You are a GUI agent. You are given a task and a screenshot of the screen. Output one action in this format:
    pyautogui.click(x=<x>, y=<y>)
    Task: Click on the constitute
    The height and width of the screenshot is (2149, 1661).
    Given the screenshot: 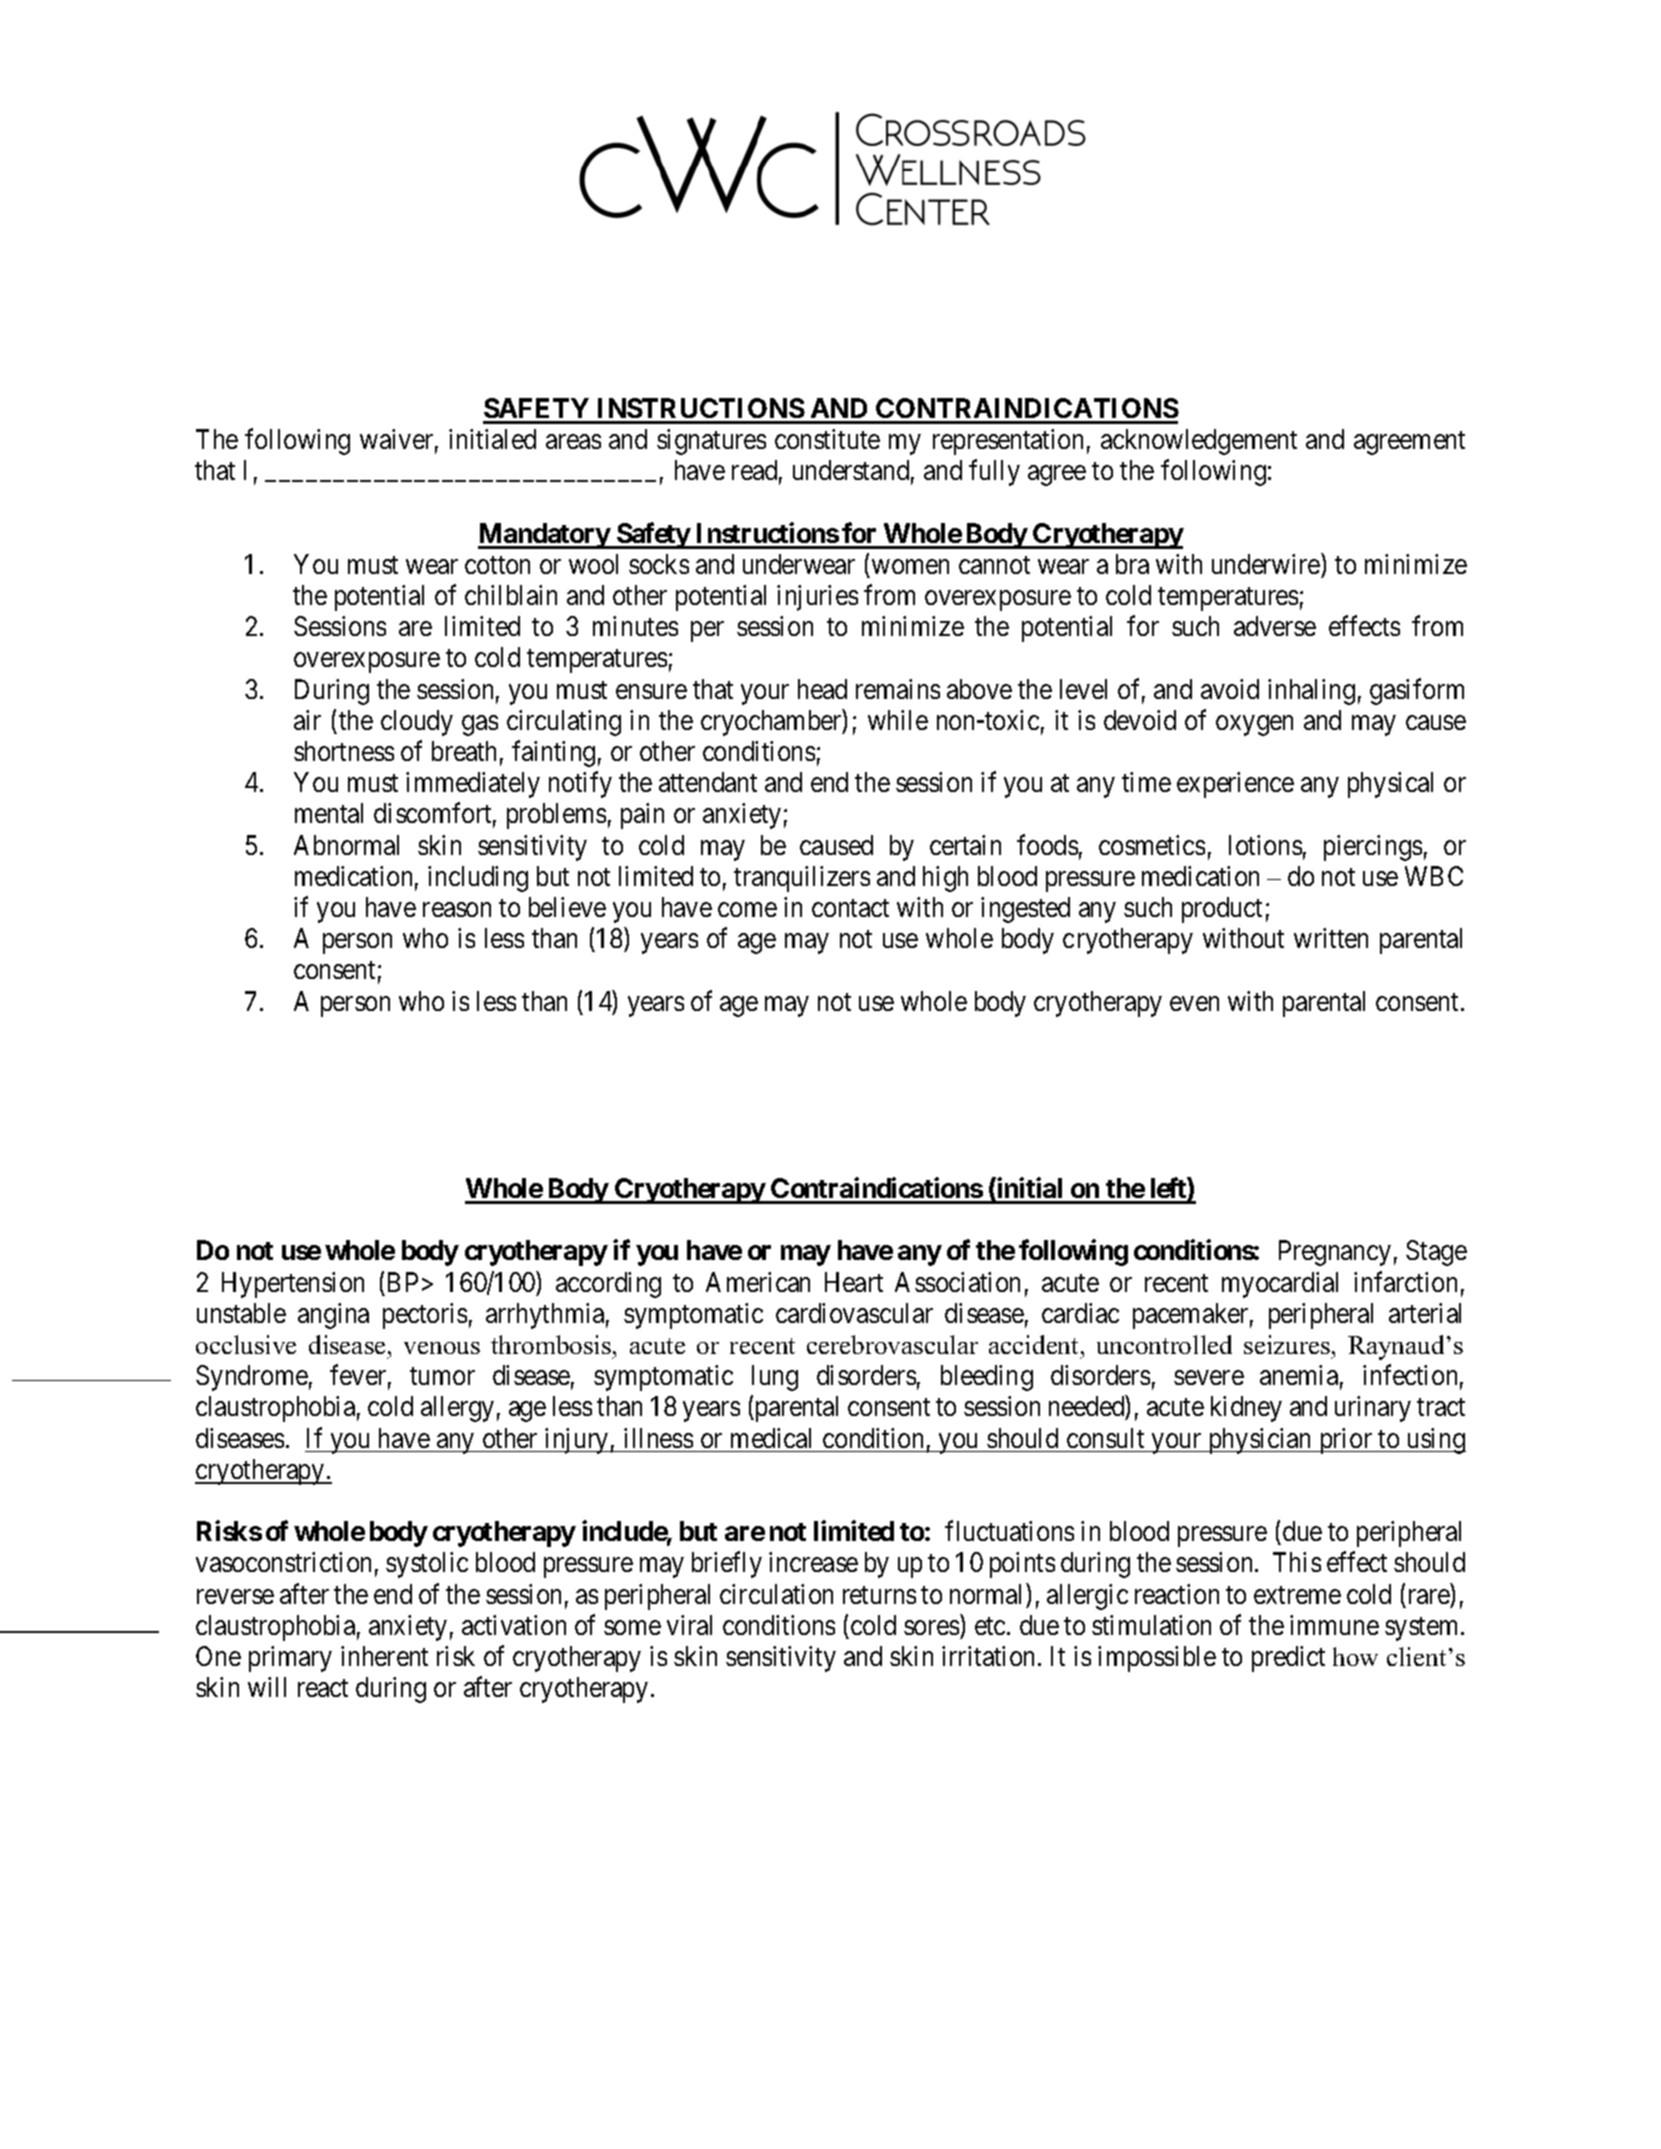 What is the action you would take?
    pyautogui.click(x=827, y=439)
